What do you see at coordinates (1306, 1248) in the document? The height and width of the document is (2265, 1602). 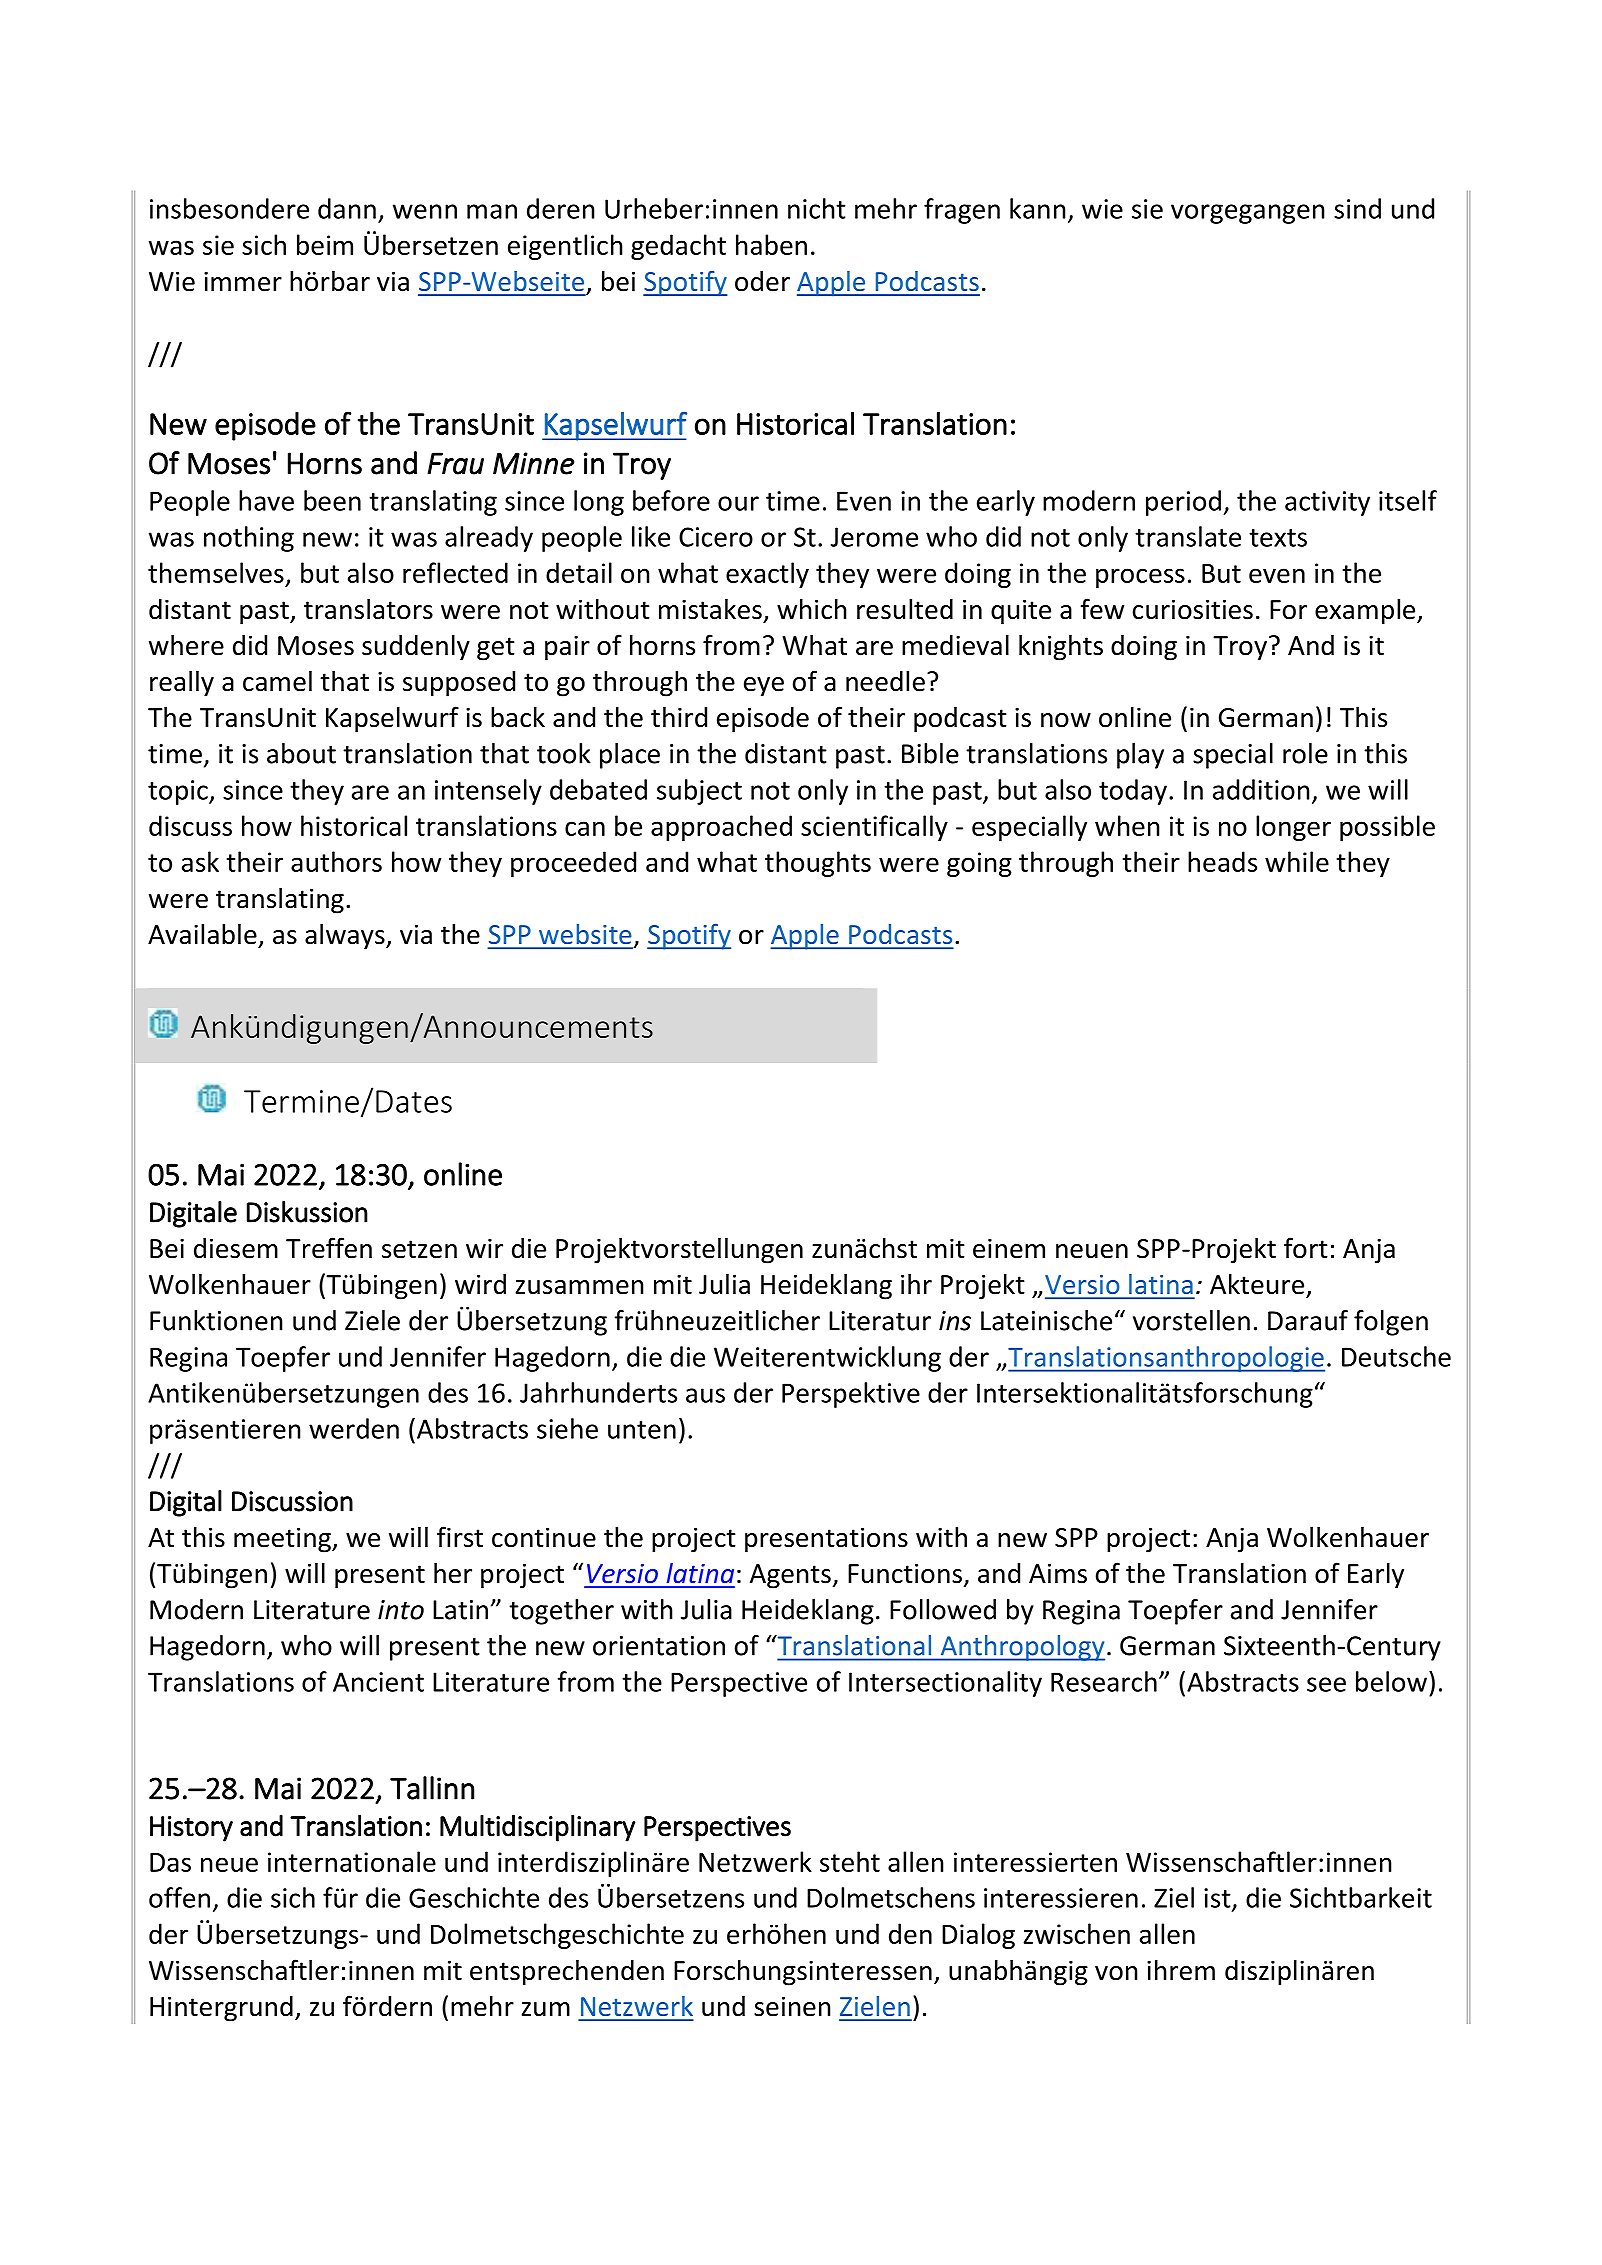 I see `fort` at bounding box center [1306, 1248].
